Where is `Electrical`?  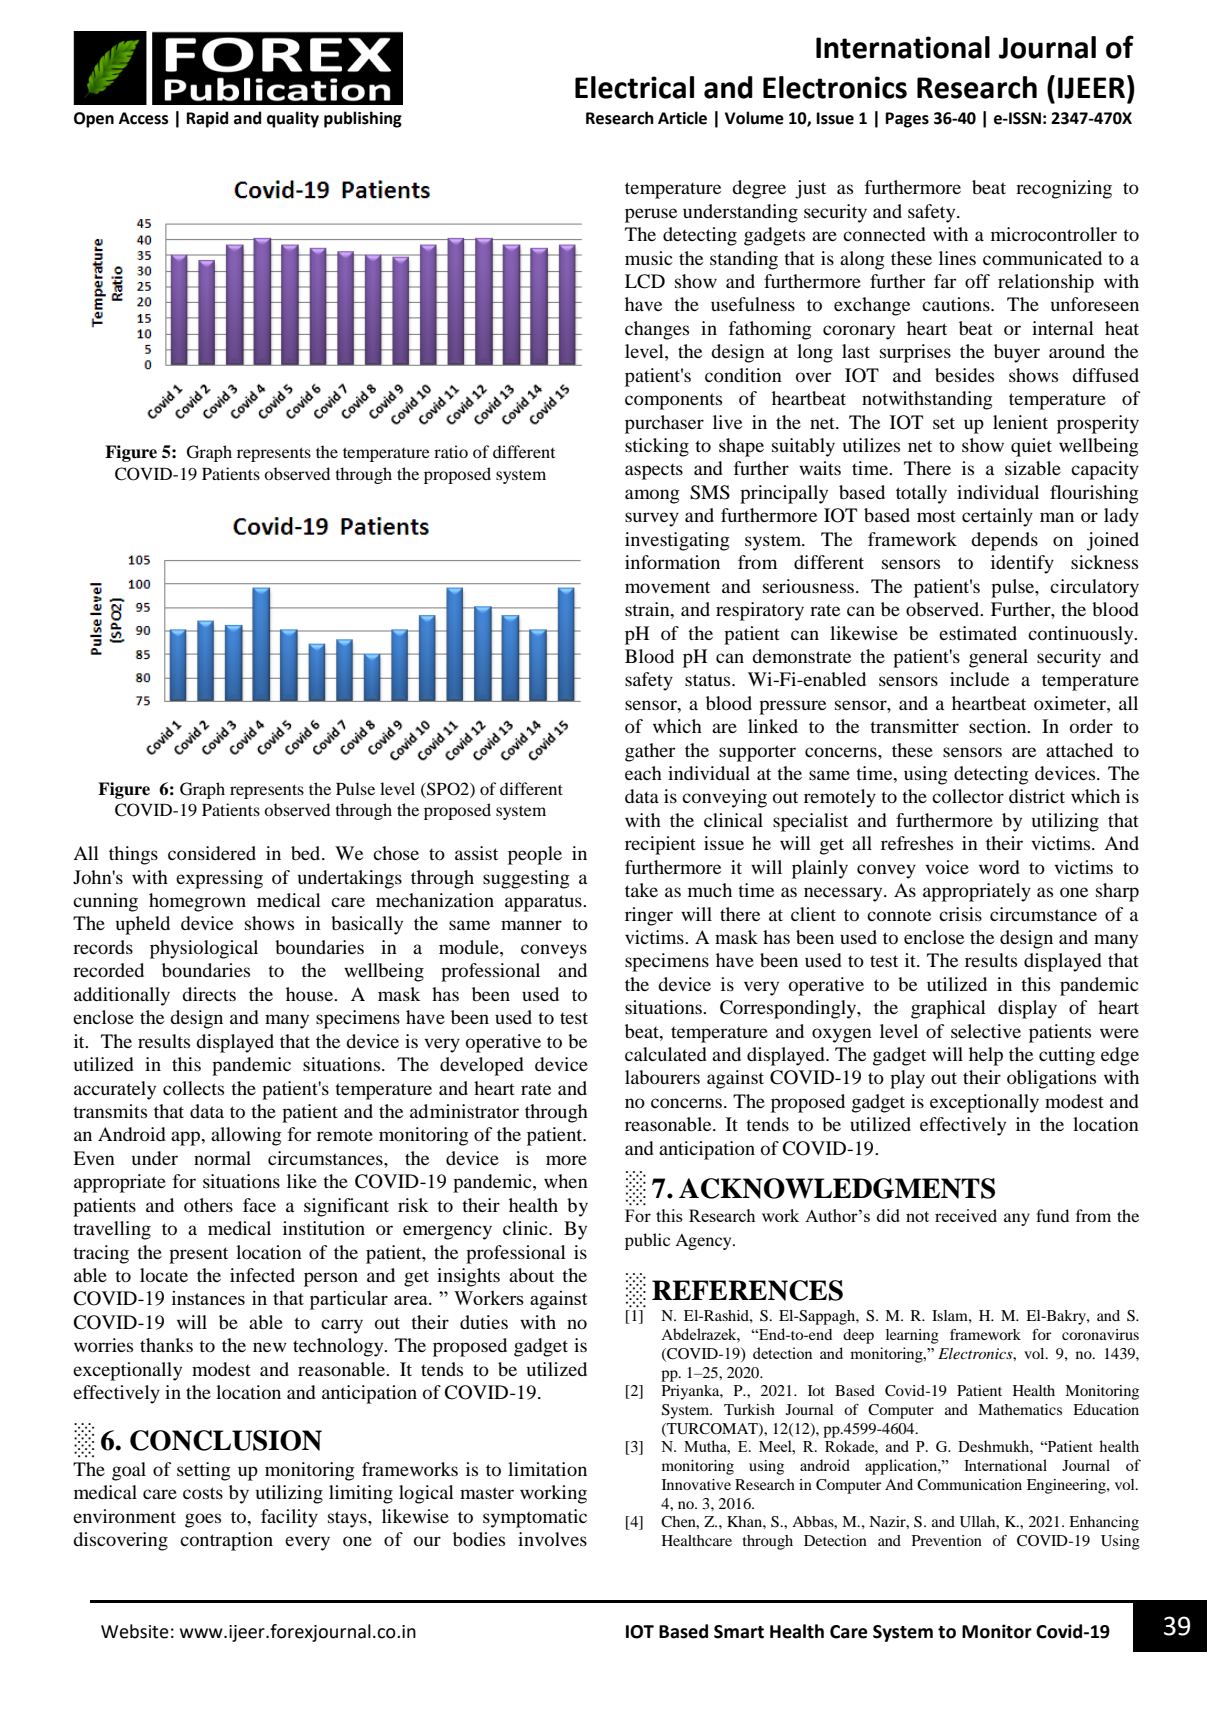
Electrical is located at coordinates (634, 87).
